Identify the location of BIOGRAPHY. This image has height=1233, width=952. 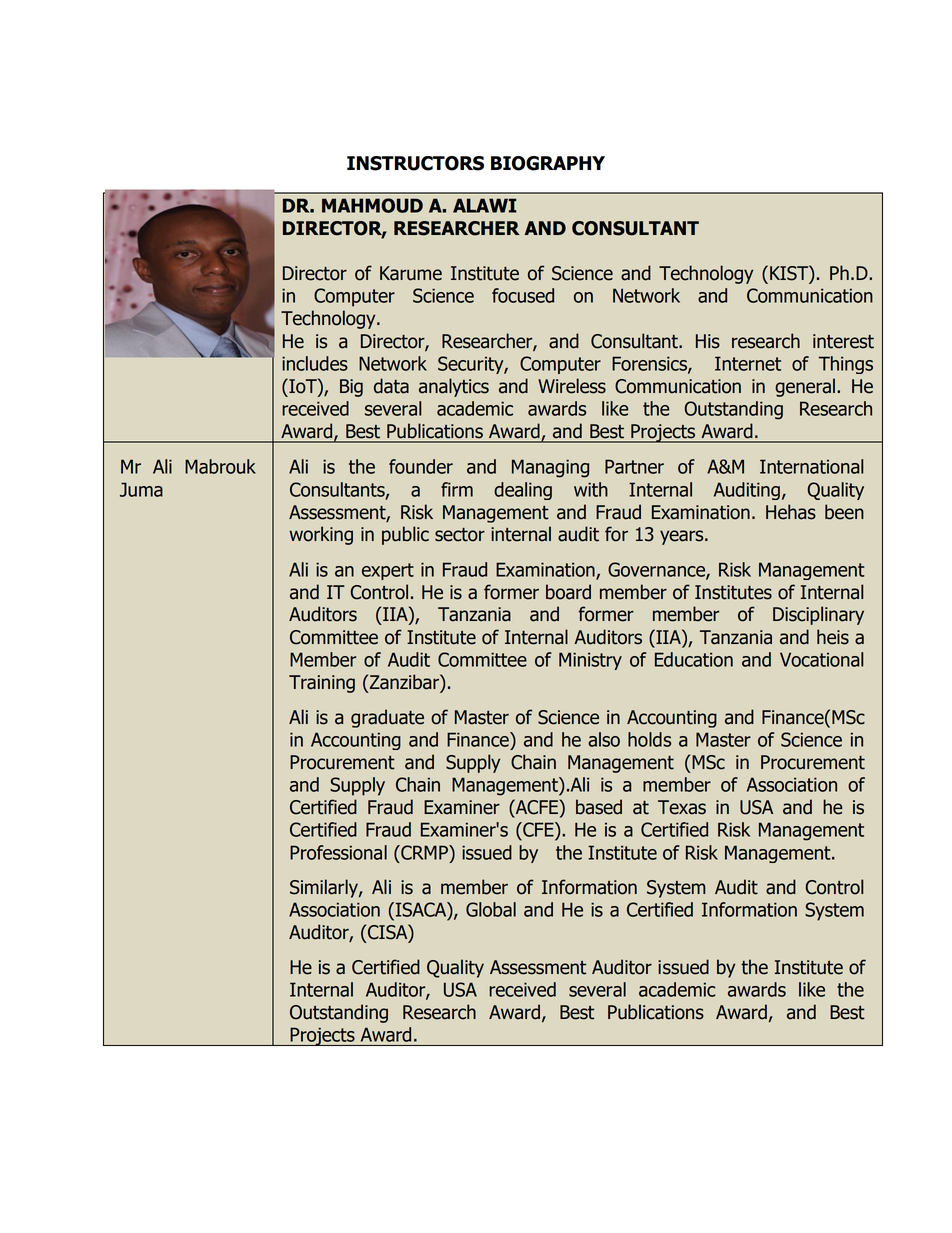
(548, 163).
